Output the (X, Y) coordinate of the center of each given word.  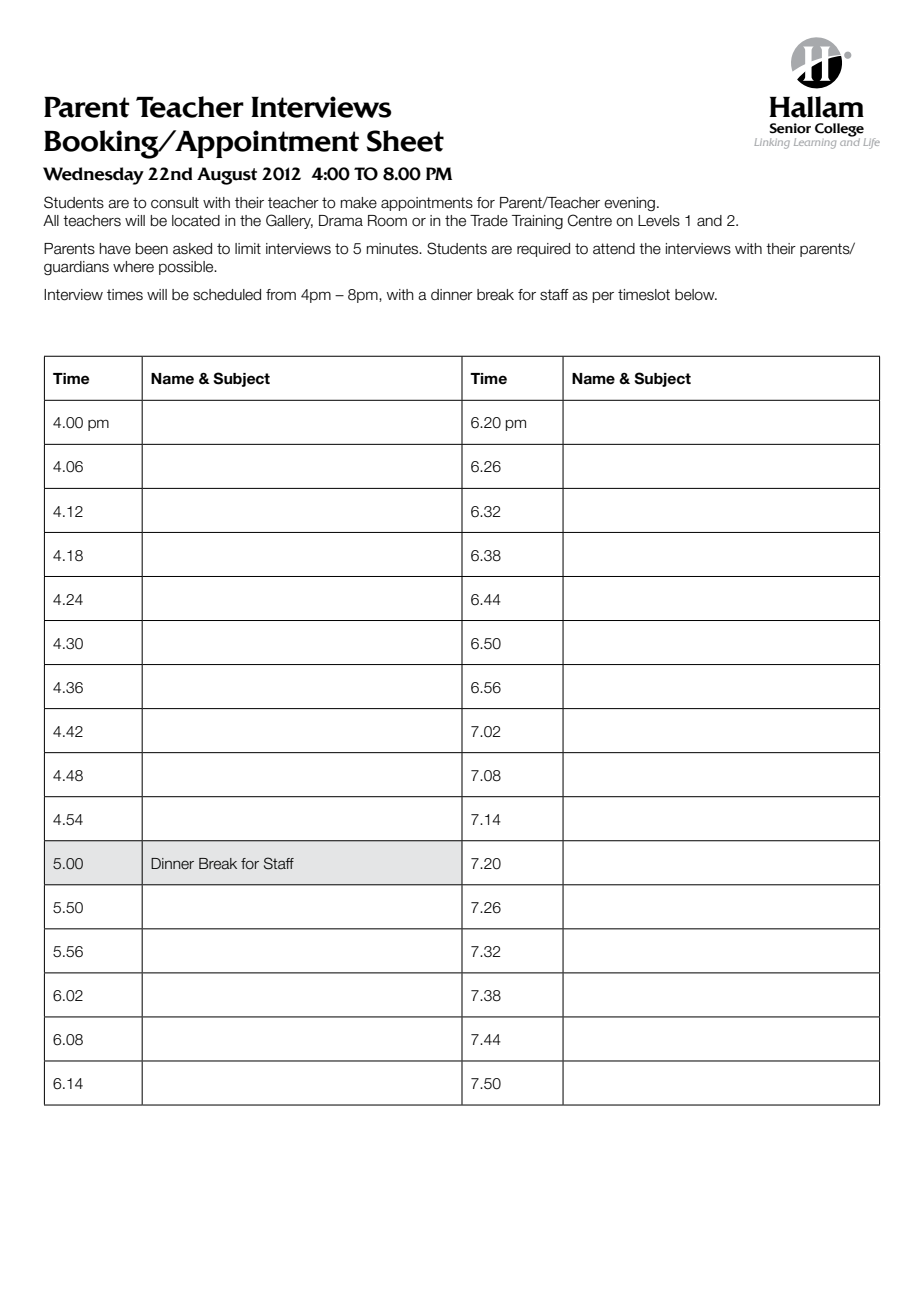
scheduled (227, 295)
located (196, 221)
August (227, 176)
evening (629, 204)
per (603, 297)
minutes (394, 249)
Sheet (405, 141)
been (152, 249)
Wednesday (93, 176)
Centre (590, 220)
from (281, 295)
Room (387, 221)
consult (175, 203)
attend (614, 249)
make (359, 203)
